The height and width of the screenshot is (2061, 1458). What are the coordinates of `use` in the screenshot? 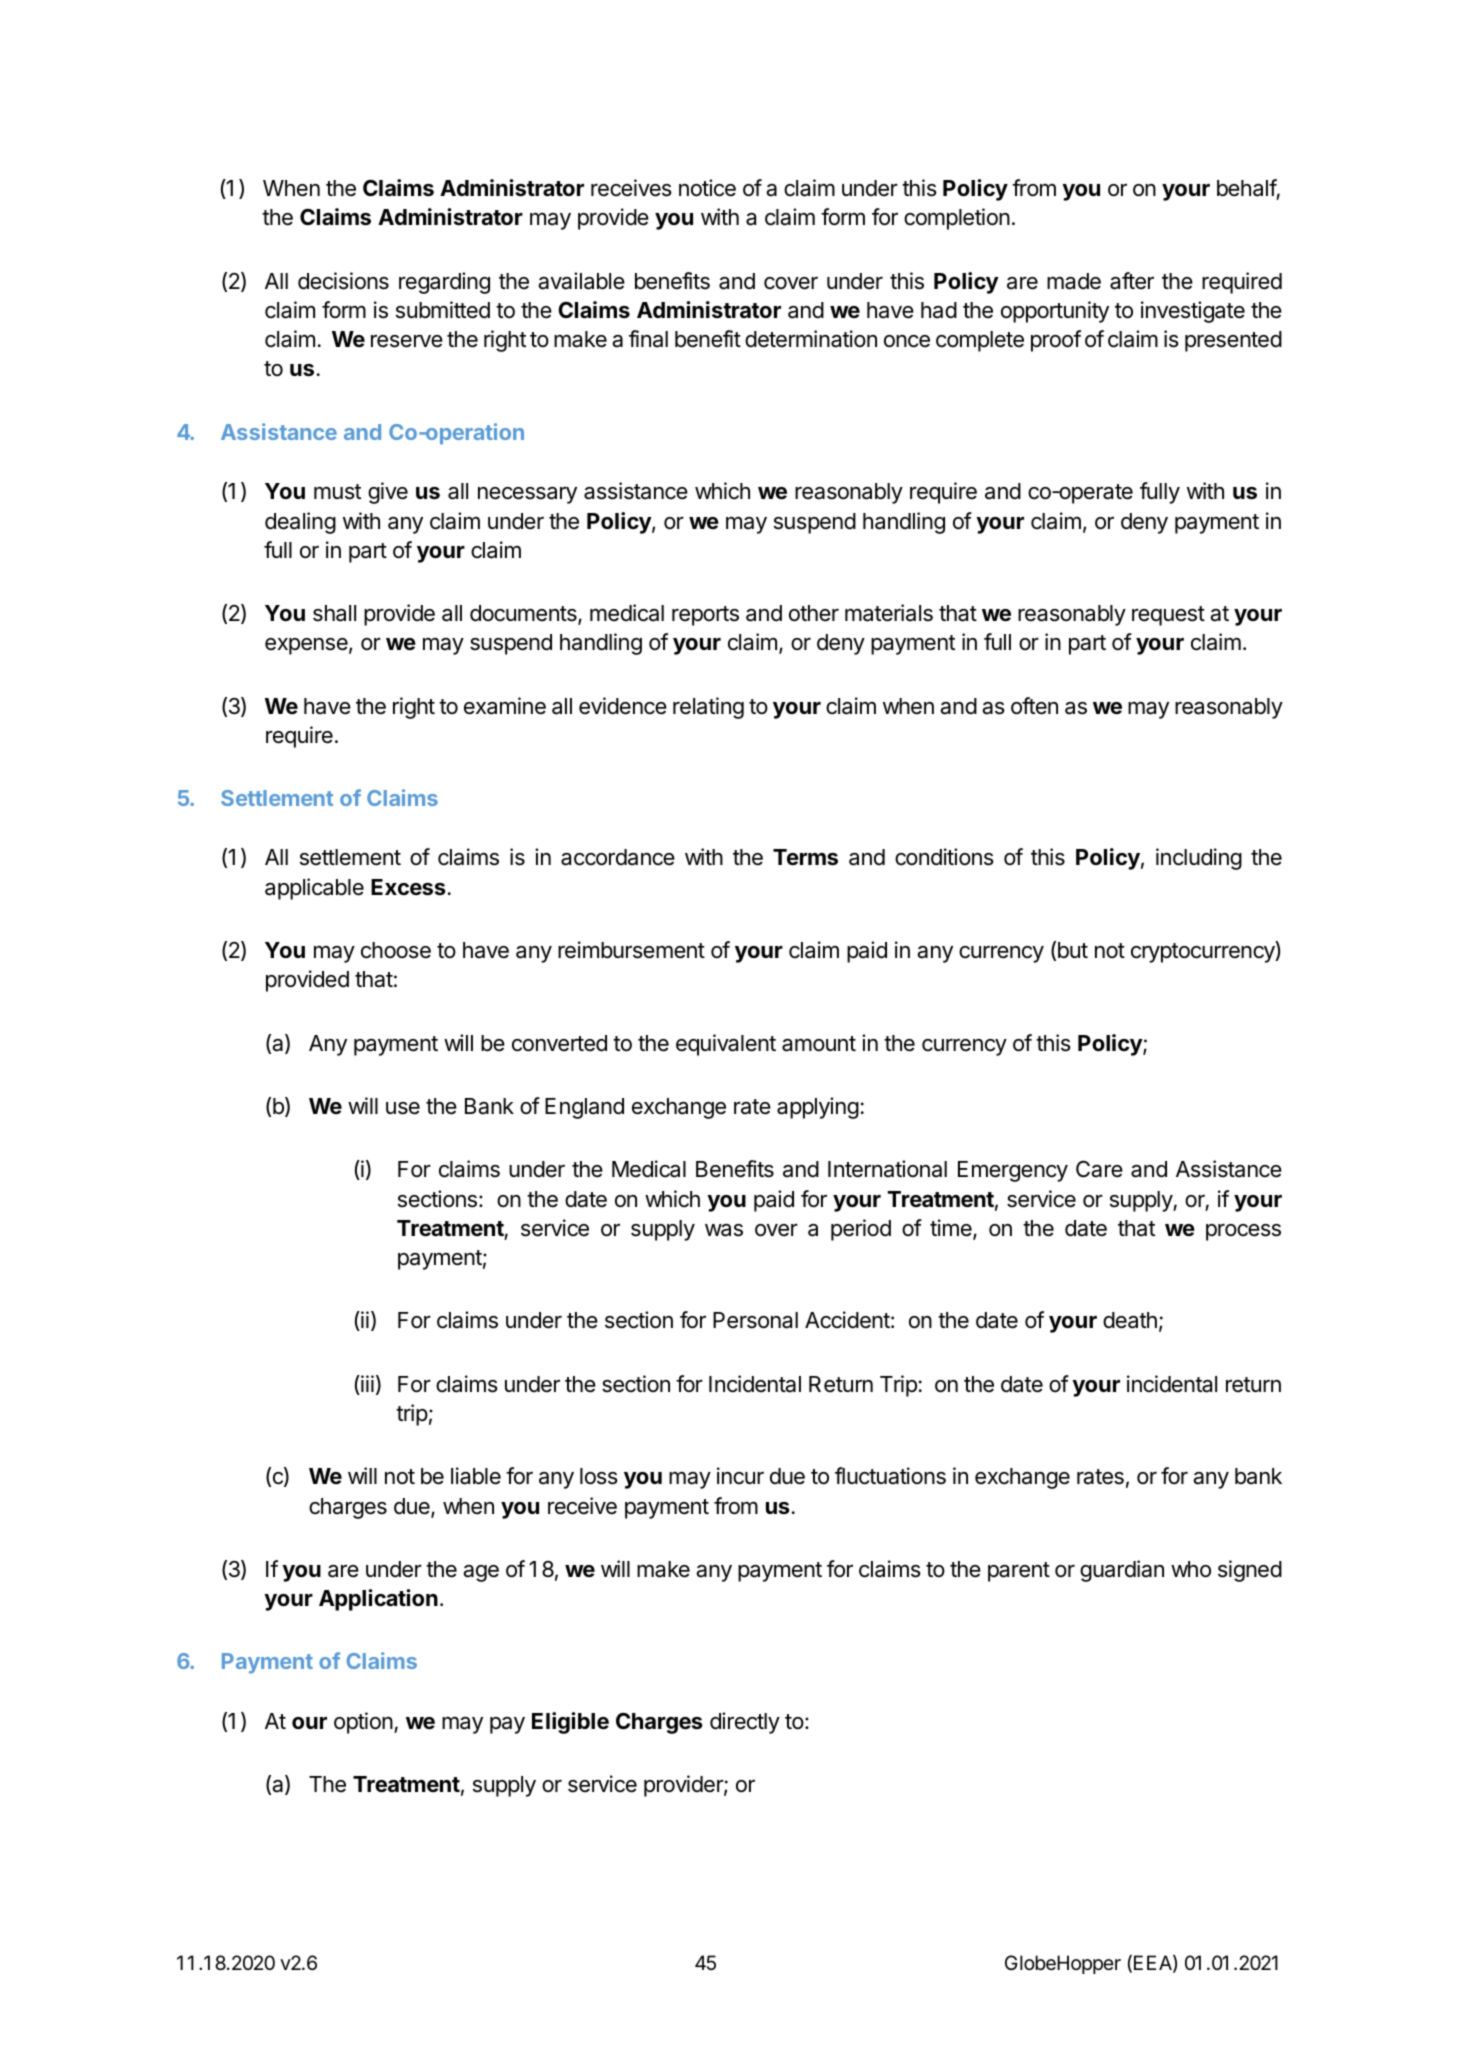 It's located at (403, 1108).
